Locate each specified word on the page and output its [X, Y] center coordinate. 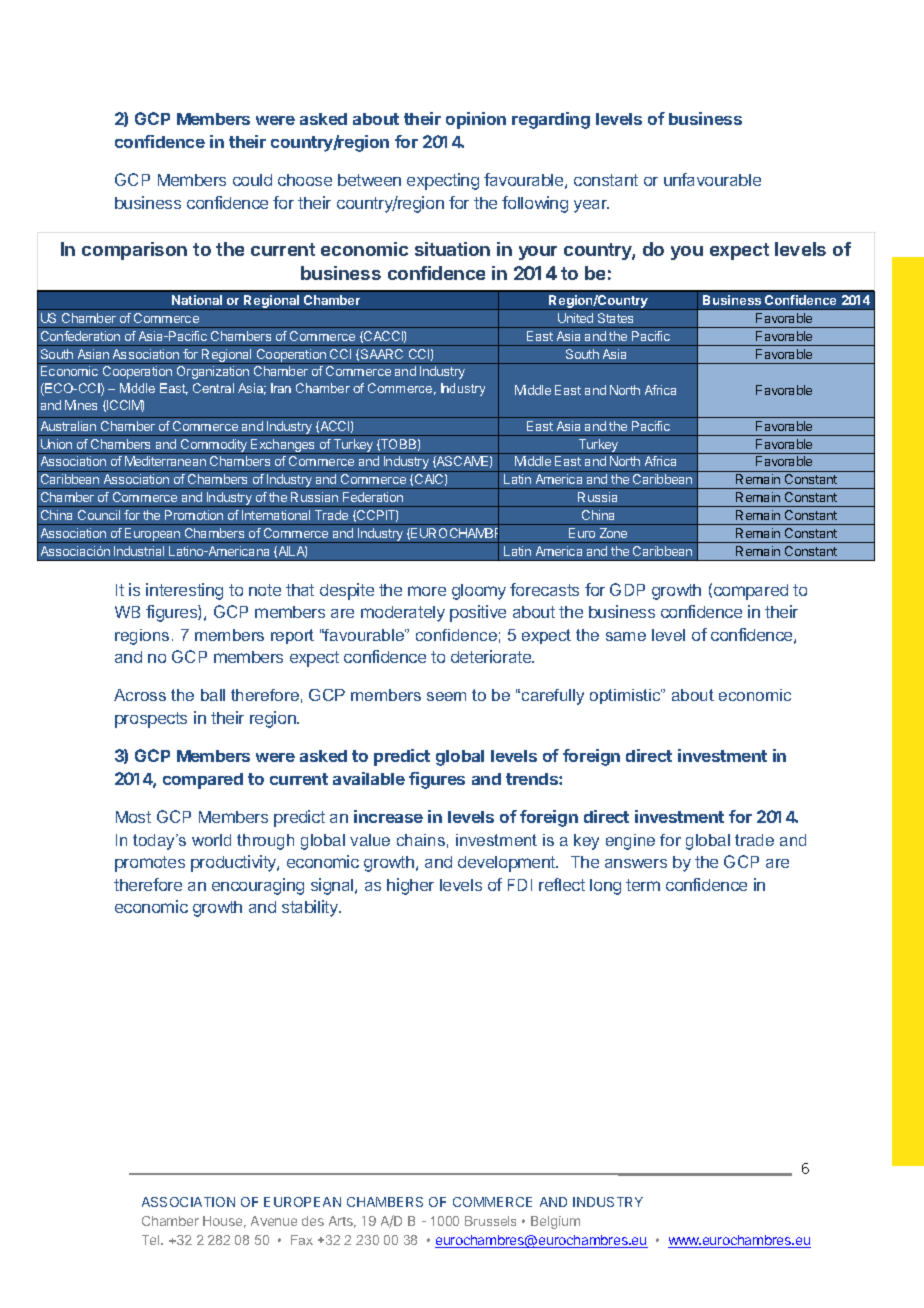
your [538, 253]
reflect [562, 884]
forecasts [544, 589]
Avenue [274, 1221]
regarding [551, 120]
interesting [184, 591]
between [369, 180]
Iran [281, 388]
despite [347, 591]
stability [311, 908]
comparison [134, 251]
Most [133, 817]
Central [213, 388]
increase [388, 816]
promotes [150, 864]
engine [630, 842]
